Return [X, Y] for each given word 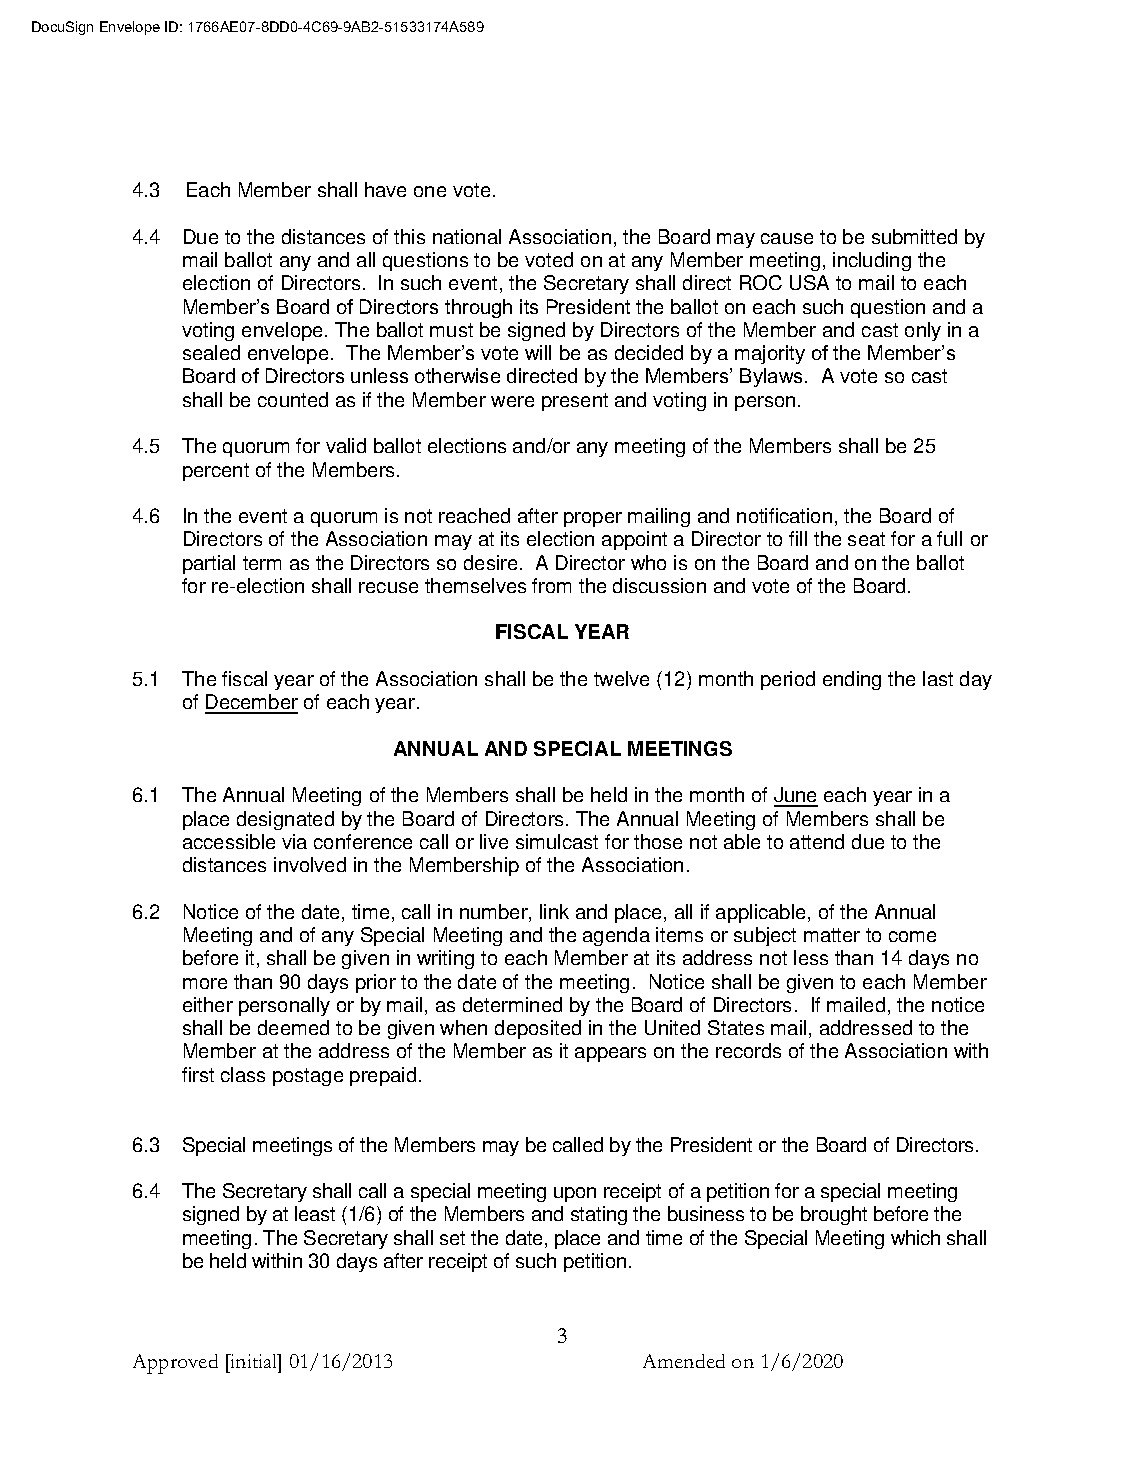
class [243, 1074]
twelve [621, 678]
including [872, 261]
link [554, 911]
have [385, 189]
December [251, 703]
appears [610, 1054]
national [467, 236]
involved [310, 864]
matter [832, 935]
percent [216, 472]
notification [784, 515]
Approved [175, 1364]
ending [852, 680]
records [748, 1050]
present [575, 402]
